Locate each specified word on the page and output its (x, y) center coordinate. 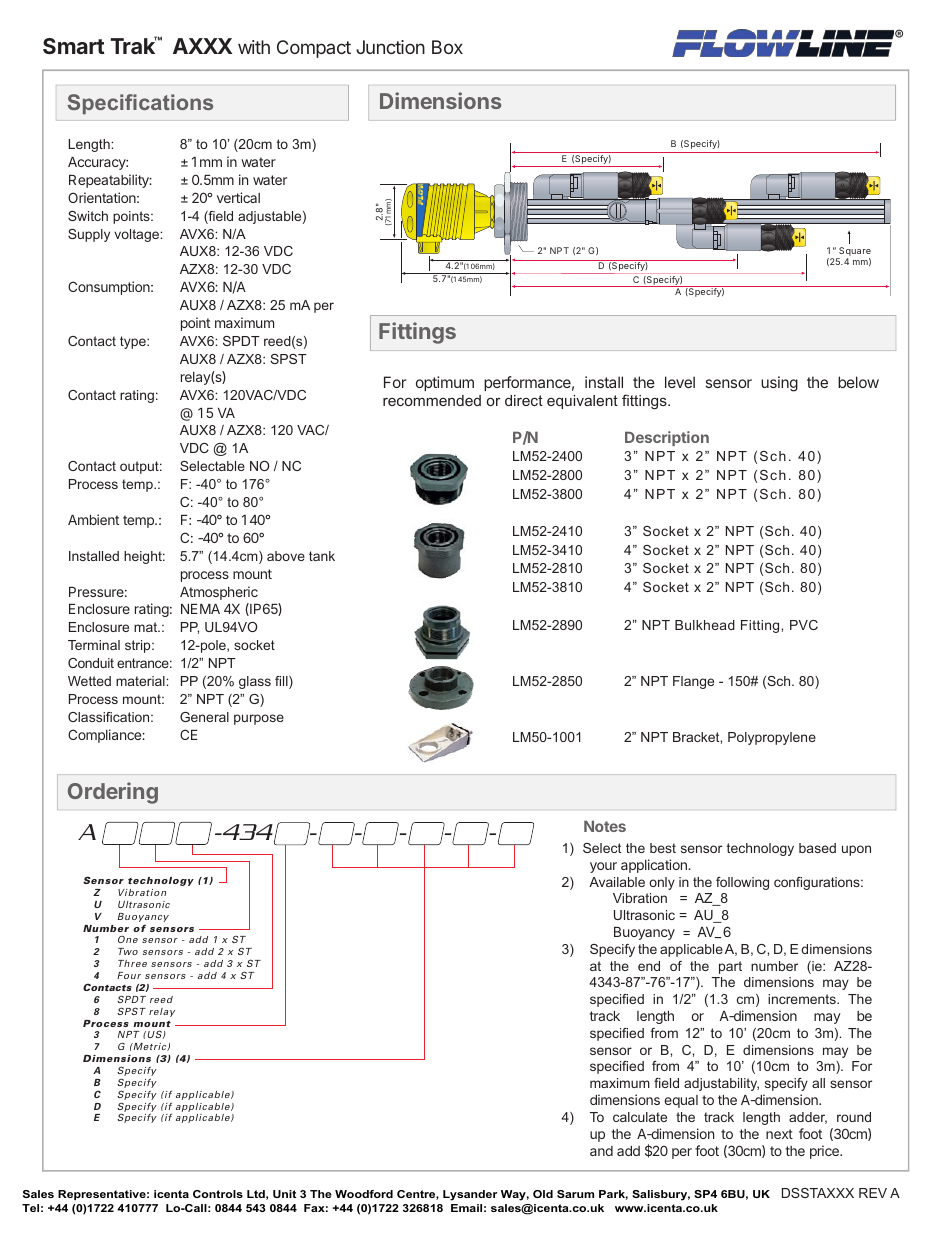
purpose (259, 719)
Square (855, 251)
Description (667, 438)
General (204, 717)
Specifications (140, 104)
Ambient (93, 519)
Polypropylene (772, 738)
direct (524, 400)
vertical (238, 197)
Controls (218, 1194)
